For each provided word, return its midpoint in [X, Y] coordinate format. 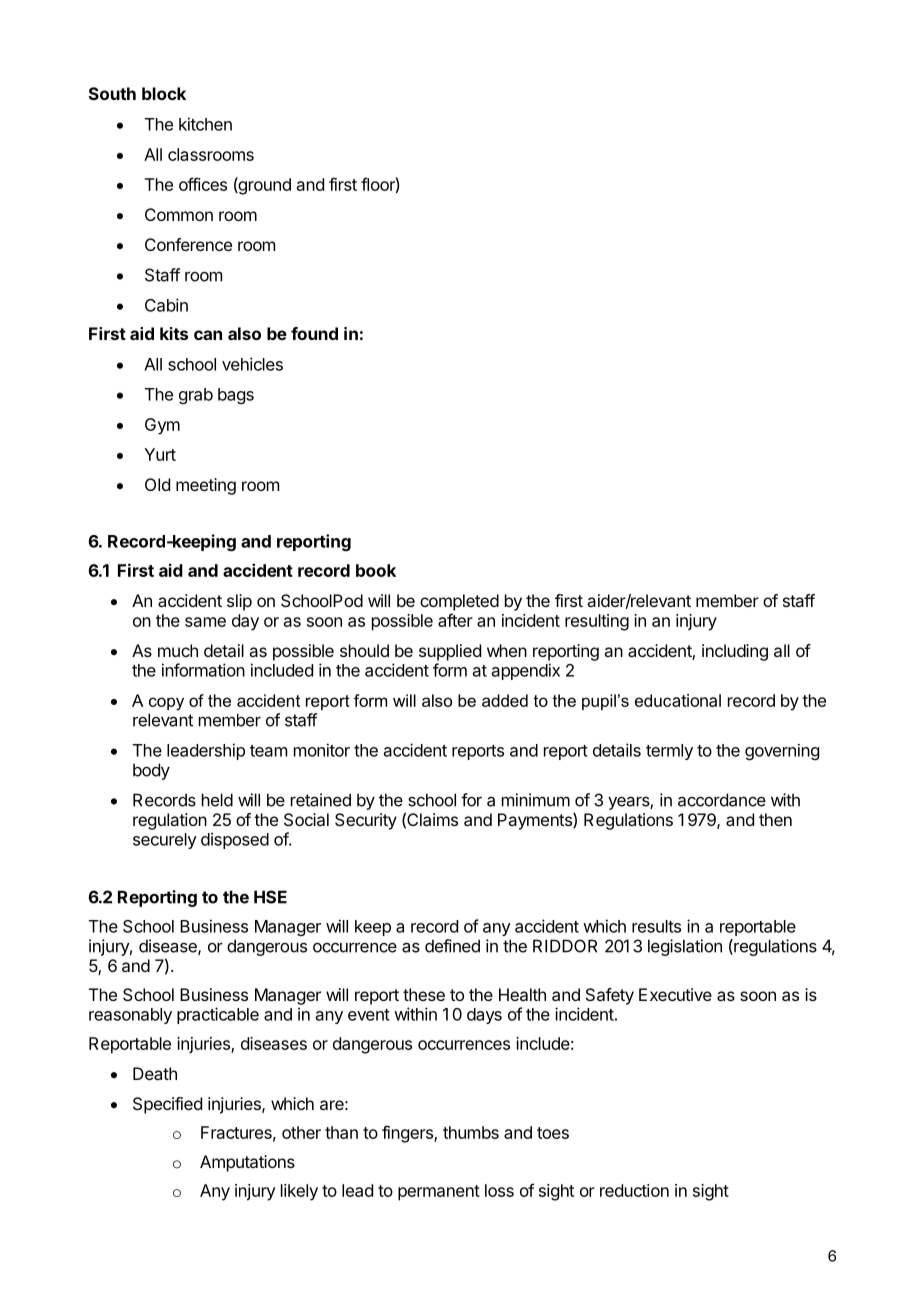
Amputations [247, 1163]
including [735, 652]
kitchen [205, 124]
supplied [450, 652]
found [314, 333]
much [178, 650]
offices [203, 184]
